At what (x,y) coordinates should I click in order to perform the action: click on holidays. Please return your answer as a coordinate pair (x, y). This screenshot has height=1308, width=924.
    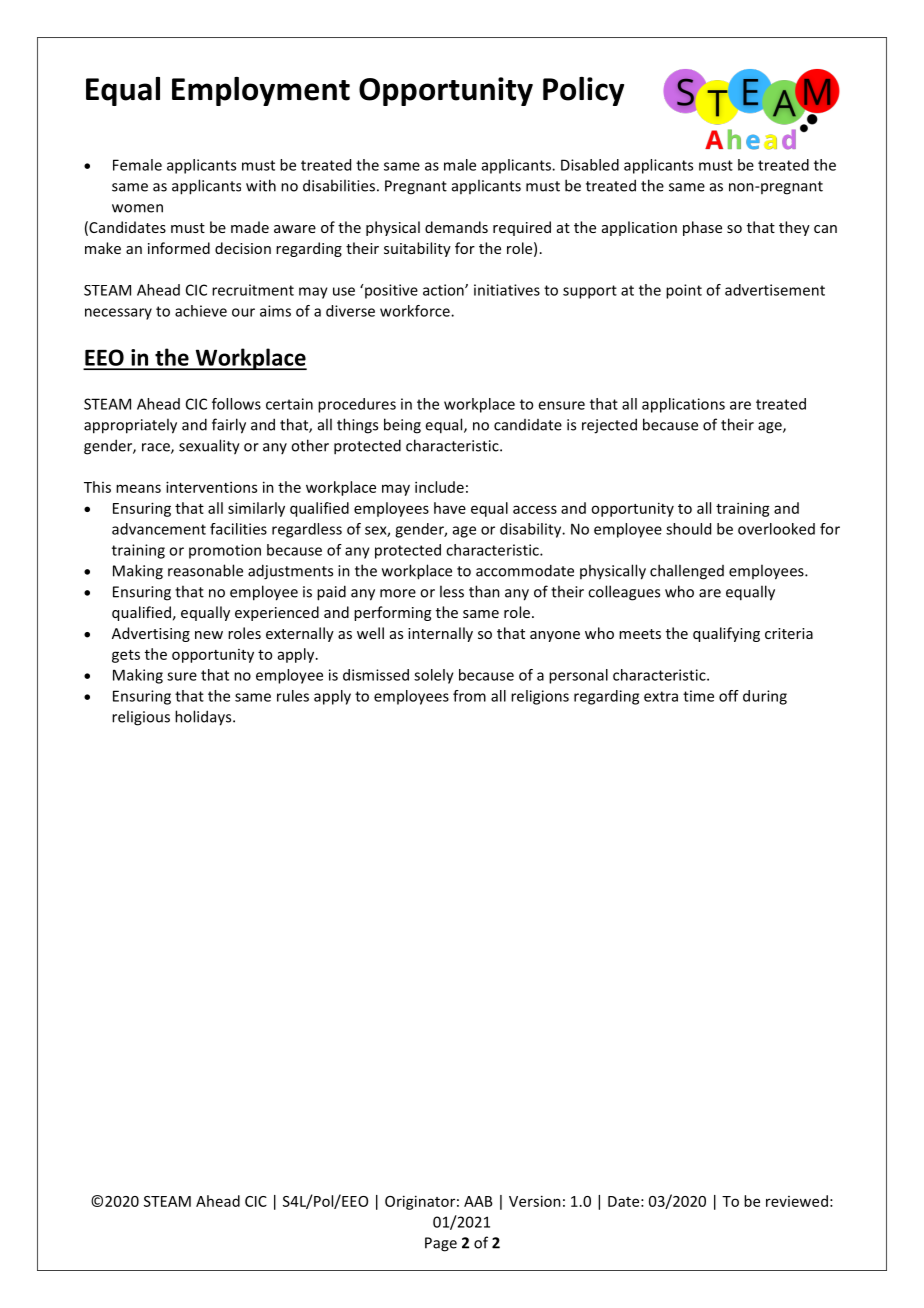
    Looking at the image, I should click on (204, 718).
